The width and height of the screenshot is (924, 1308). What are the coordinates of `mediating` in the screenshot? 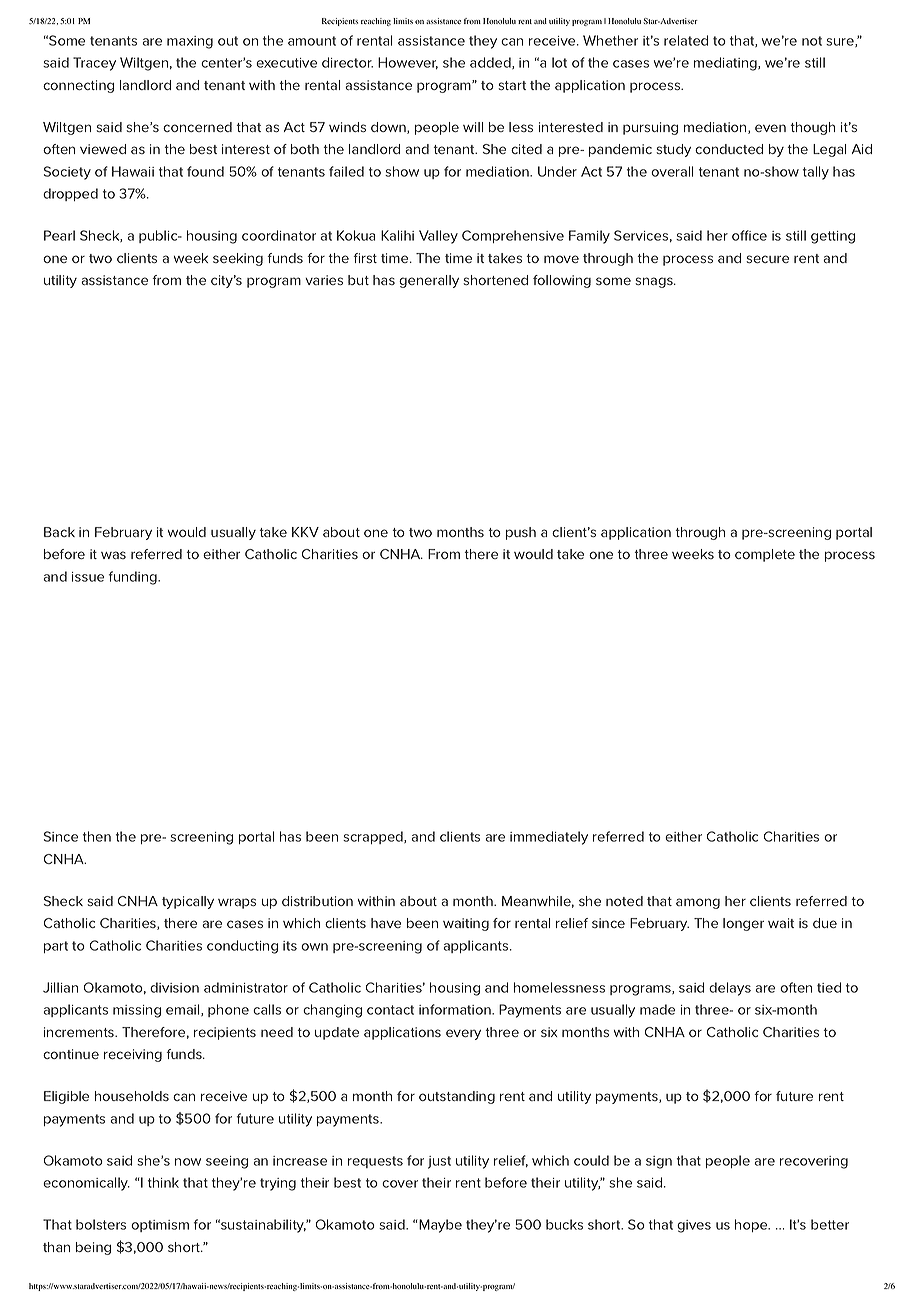 It's located at (726, 64).
